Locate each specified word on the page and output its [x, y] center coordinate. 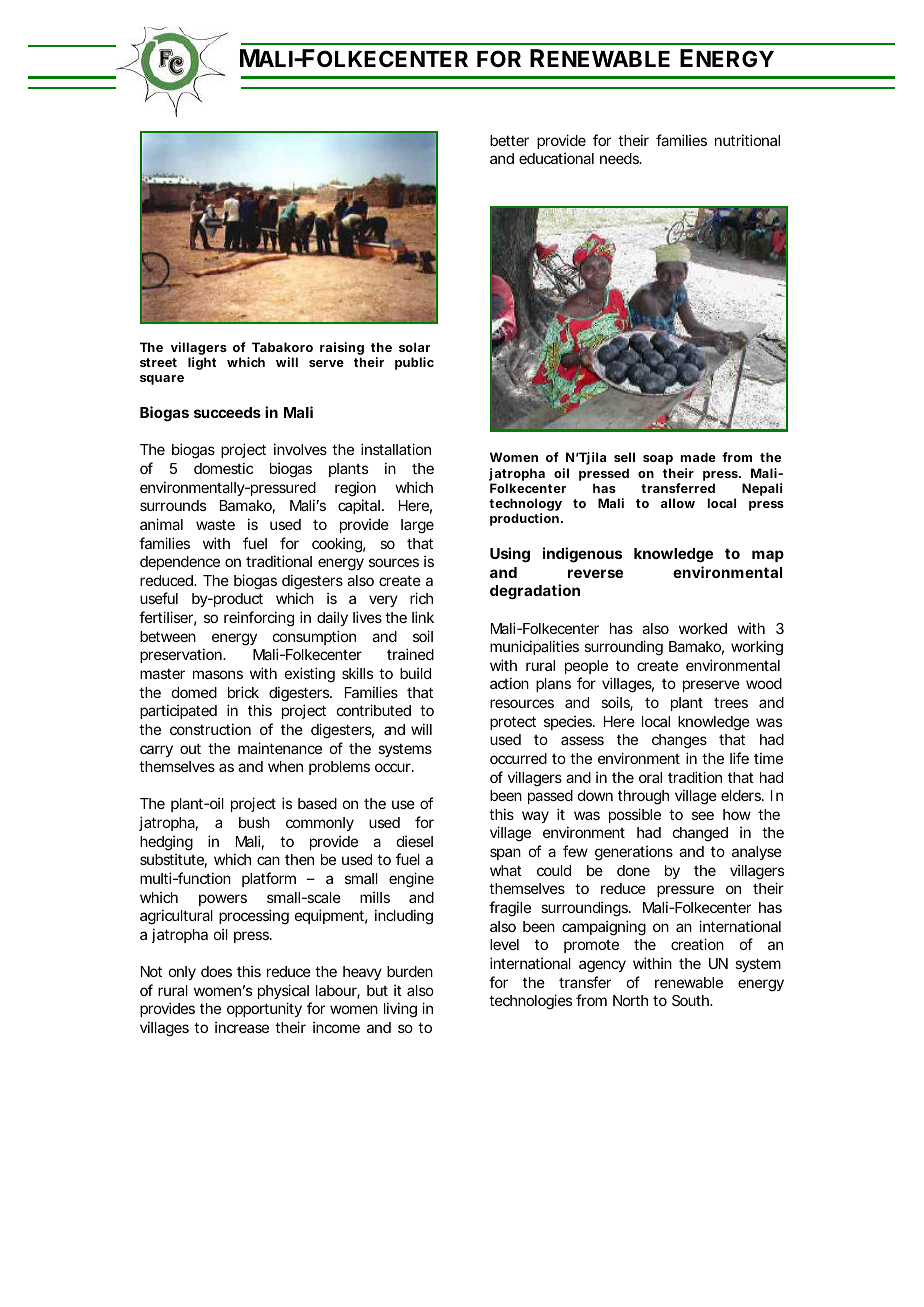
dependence [180, 563]
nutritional [747, 140]
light [202, 363]
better [509, 140]
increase [242, 1027]
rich [421, 598]
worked [703, 628]
